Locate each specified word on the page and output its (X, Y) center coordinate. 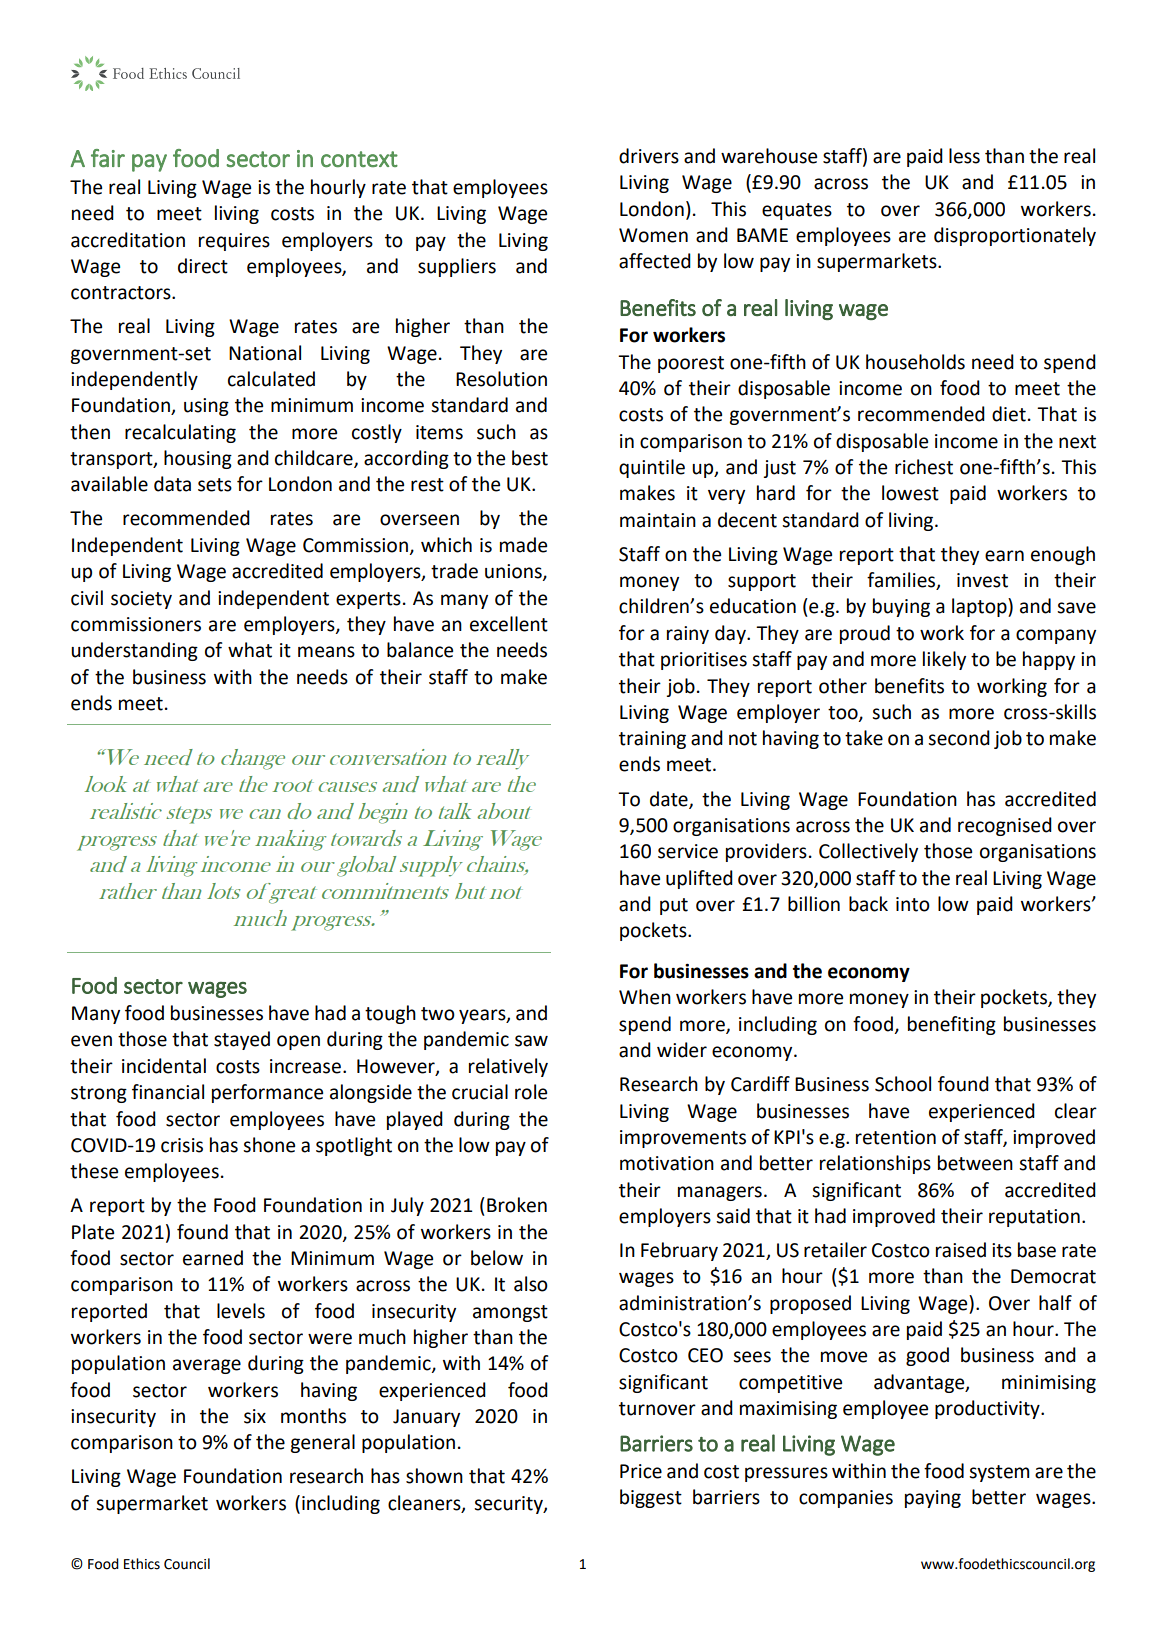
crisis (182, 1145)
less (964, 156)
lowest (910, 493)
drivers (649, 156)
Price (641, 1471)
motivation (667, 1163)
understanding (134, 651)
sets (215, 485)
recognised (1005, 826)
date (670, 799)
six (255, 1416)
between (975, 1163)
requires (234, 242)
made (523, 545)
